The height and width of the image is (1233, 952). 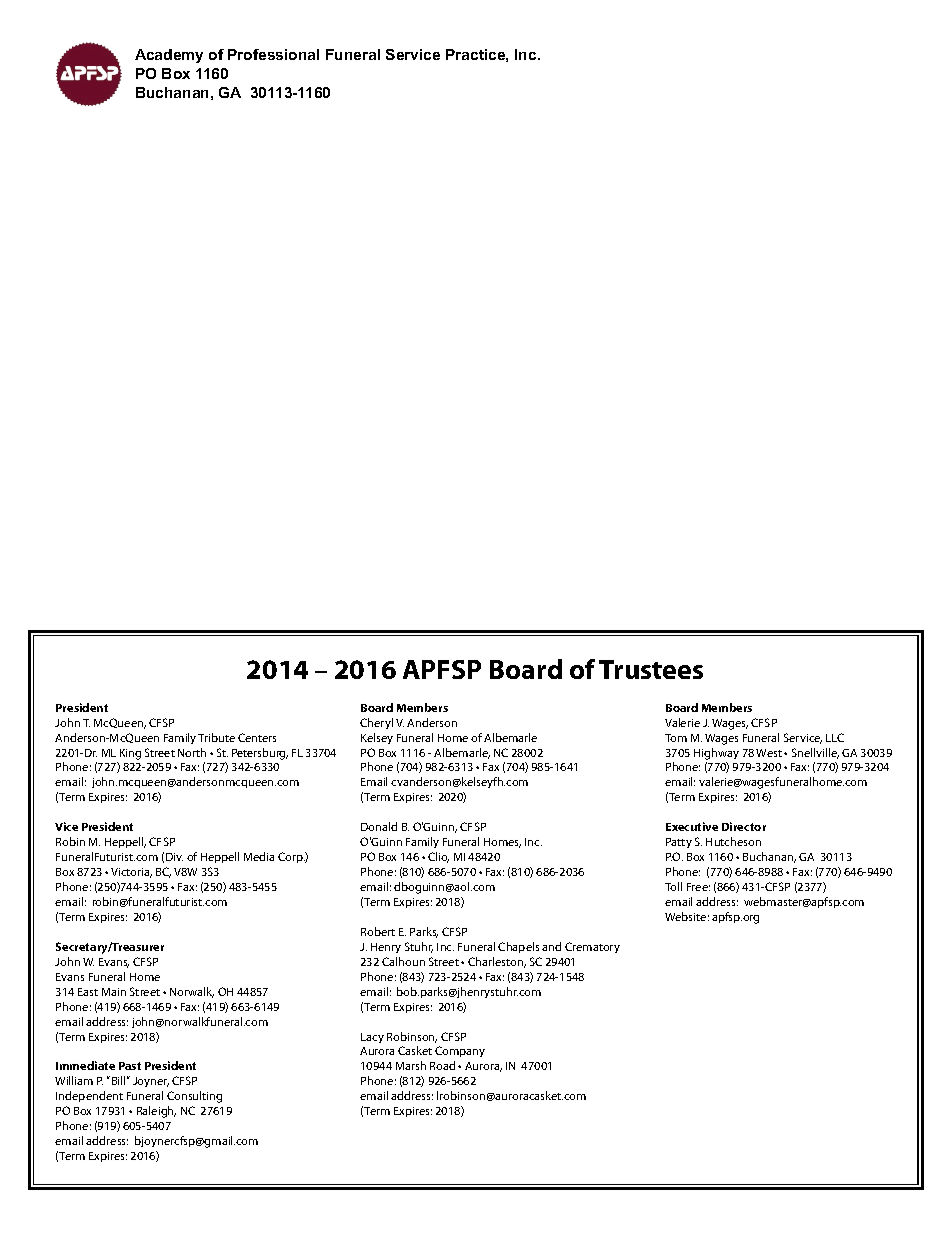 What do you see at coordinates (88, 992) in the image?
I see `East` at bounding box center [88, 992].
